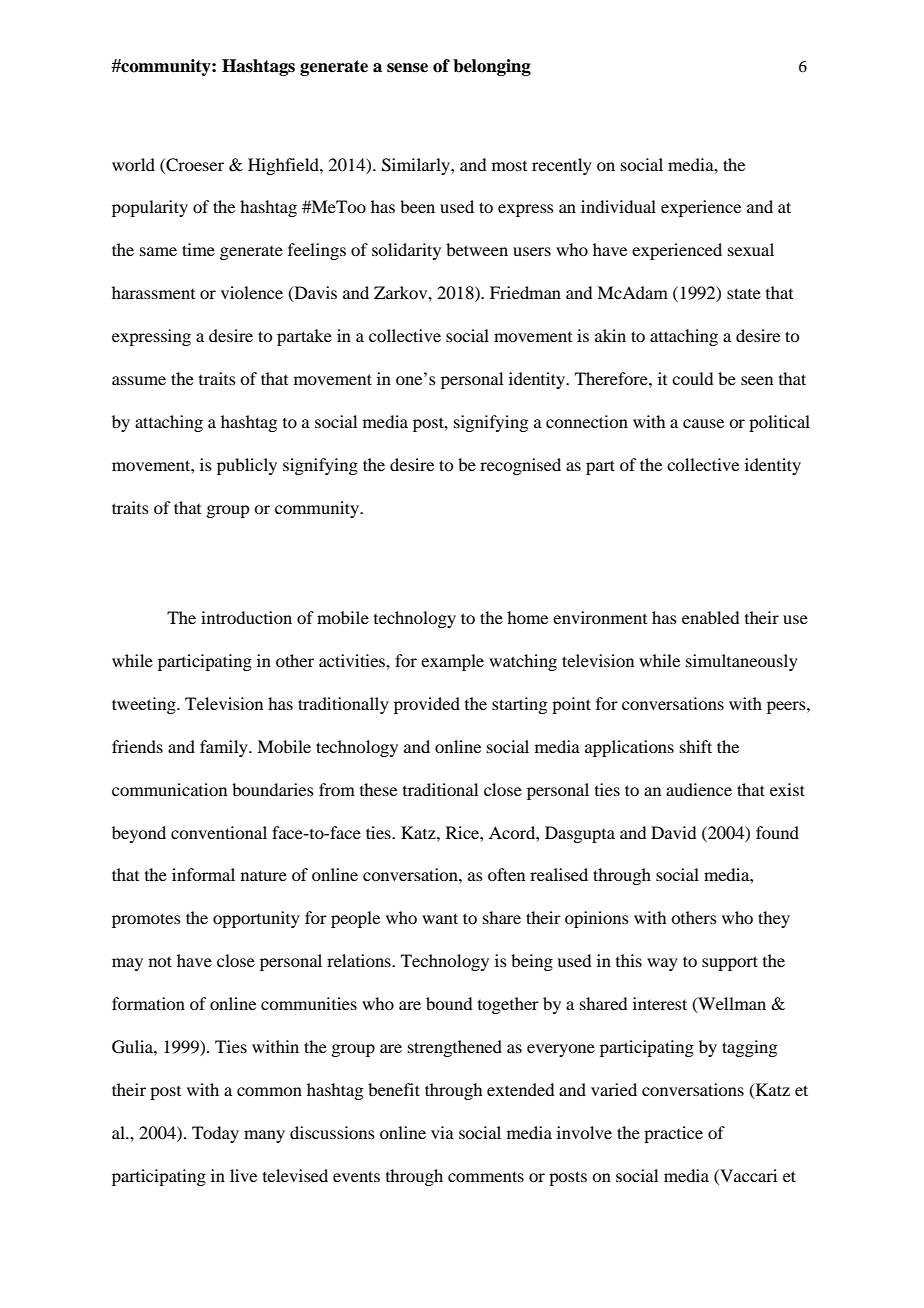 The image size is (924, 1308). I want to click on Today, so click(215, 1134).
